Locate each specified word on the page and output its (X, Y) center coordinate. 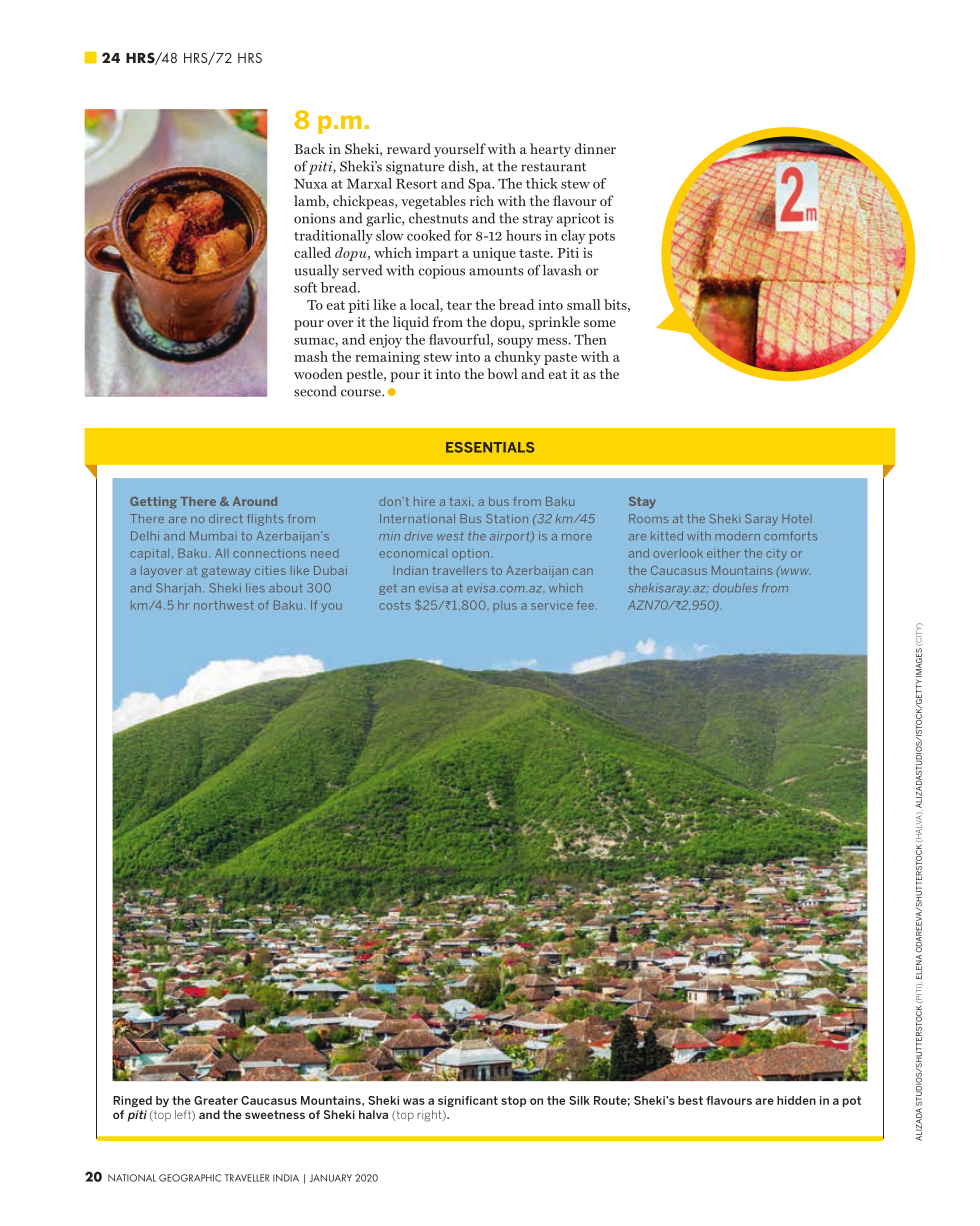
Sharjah (178, 589)
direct (226, 518)
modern (737, 536)
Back (310, 148)
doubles (735, 588)
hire (424, 501)
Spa (481, 185)
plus (505, 606)
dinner (595, 148)
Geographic (190, 1178)
